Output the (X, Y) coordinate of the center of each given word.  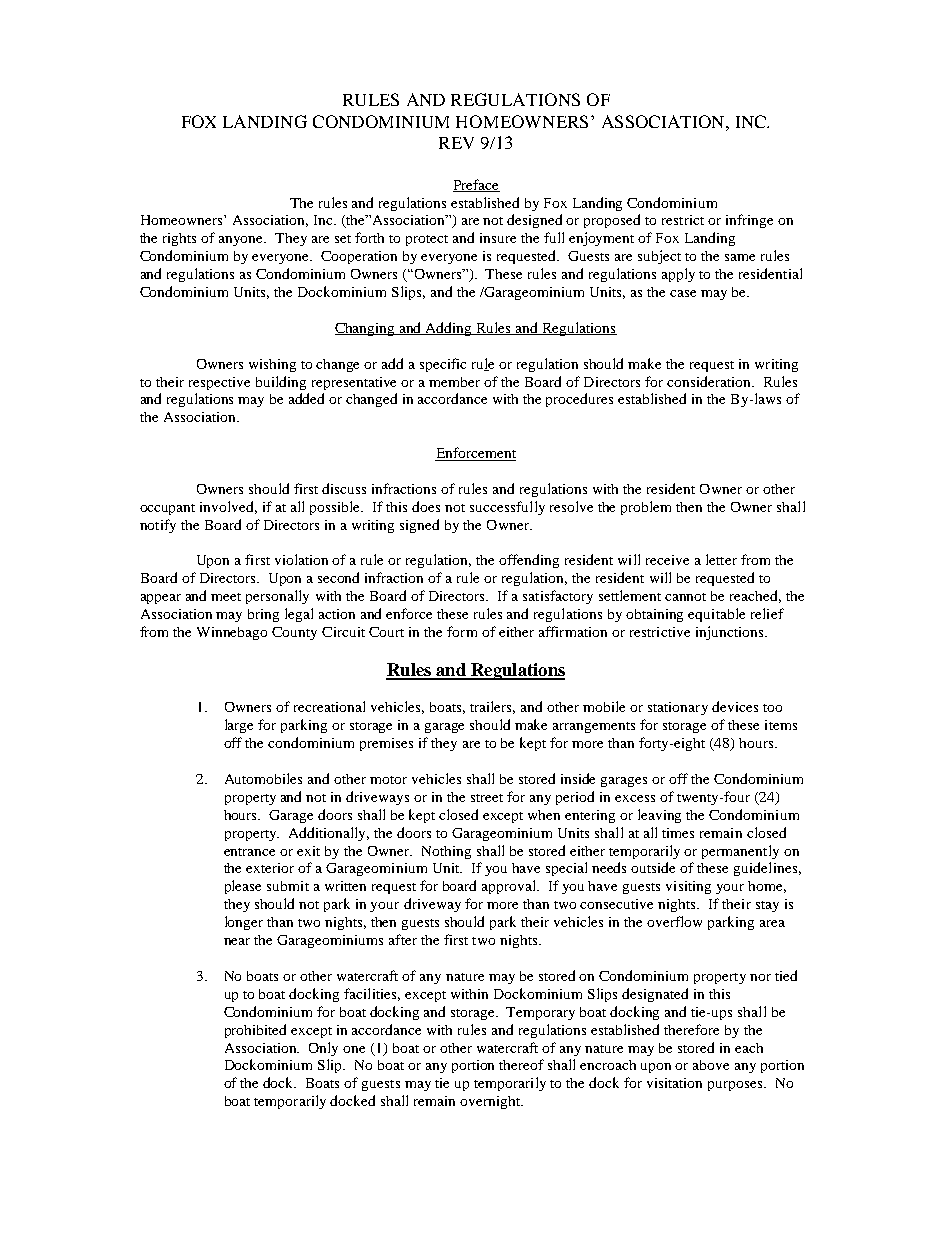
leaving (659, 816)
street (487, 798)
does (426, 506)
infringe (749, 221)
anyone (242, 241)
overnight (491, 1102)
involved (228, 507)
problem (646, 508)
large (239, 726)
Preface (476, 185)
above (711, 1065)
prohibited (255, 1031)
